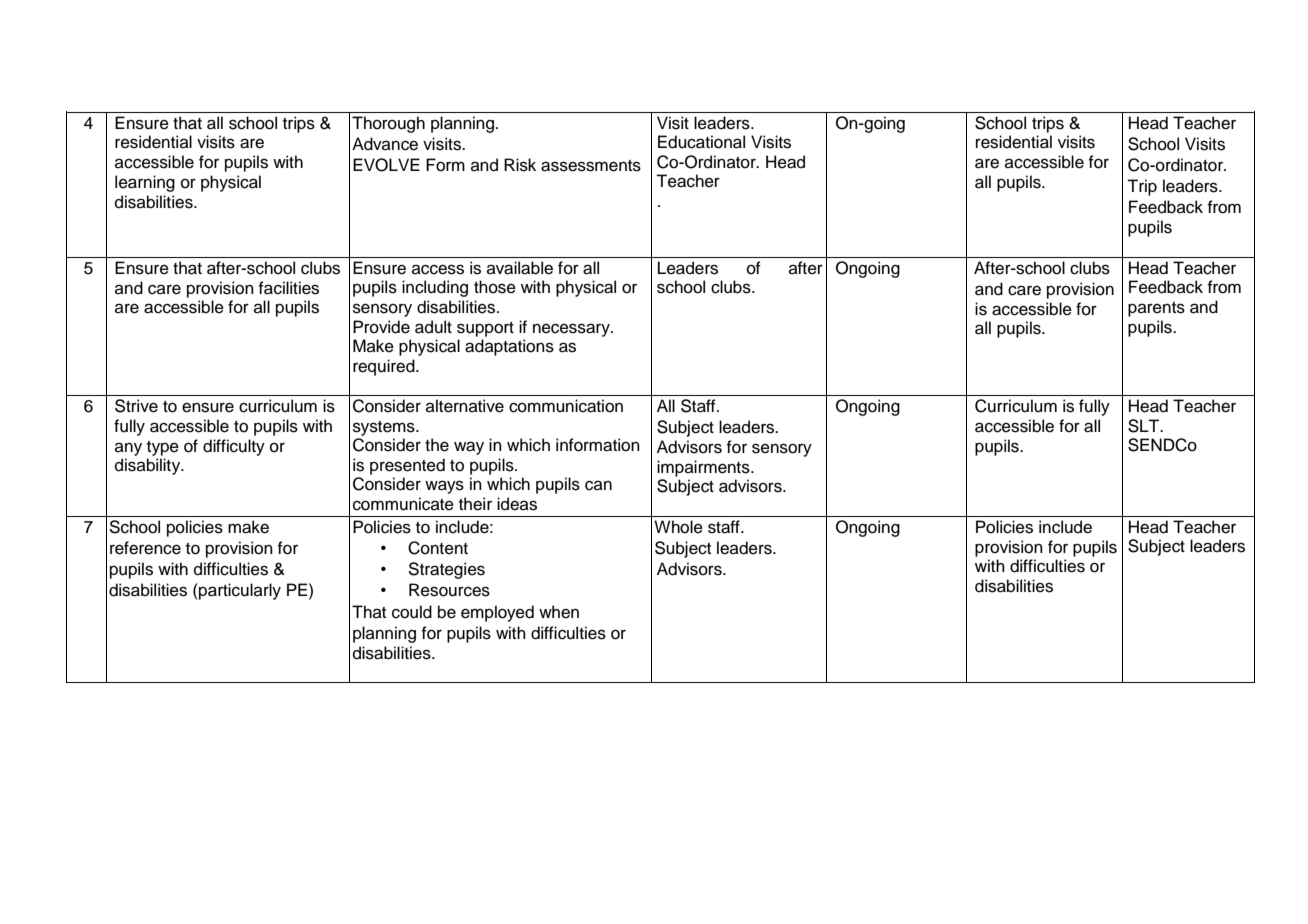  What do you see at coordinates (495, 287) in the image?
I see `those` at bounding box center [495, 287].
